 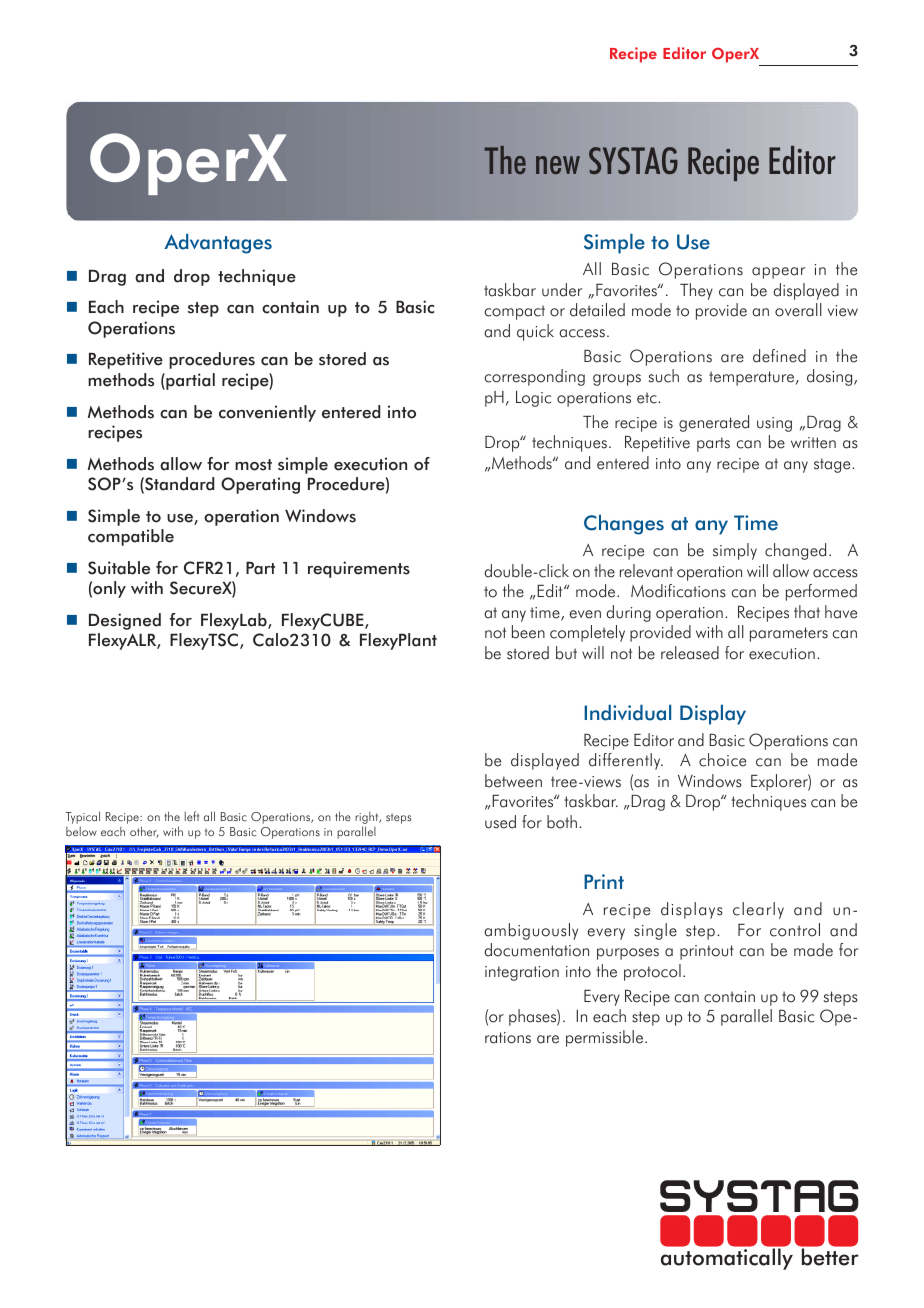 I want to click on other, so click(x=144, y=832).
